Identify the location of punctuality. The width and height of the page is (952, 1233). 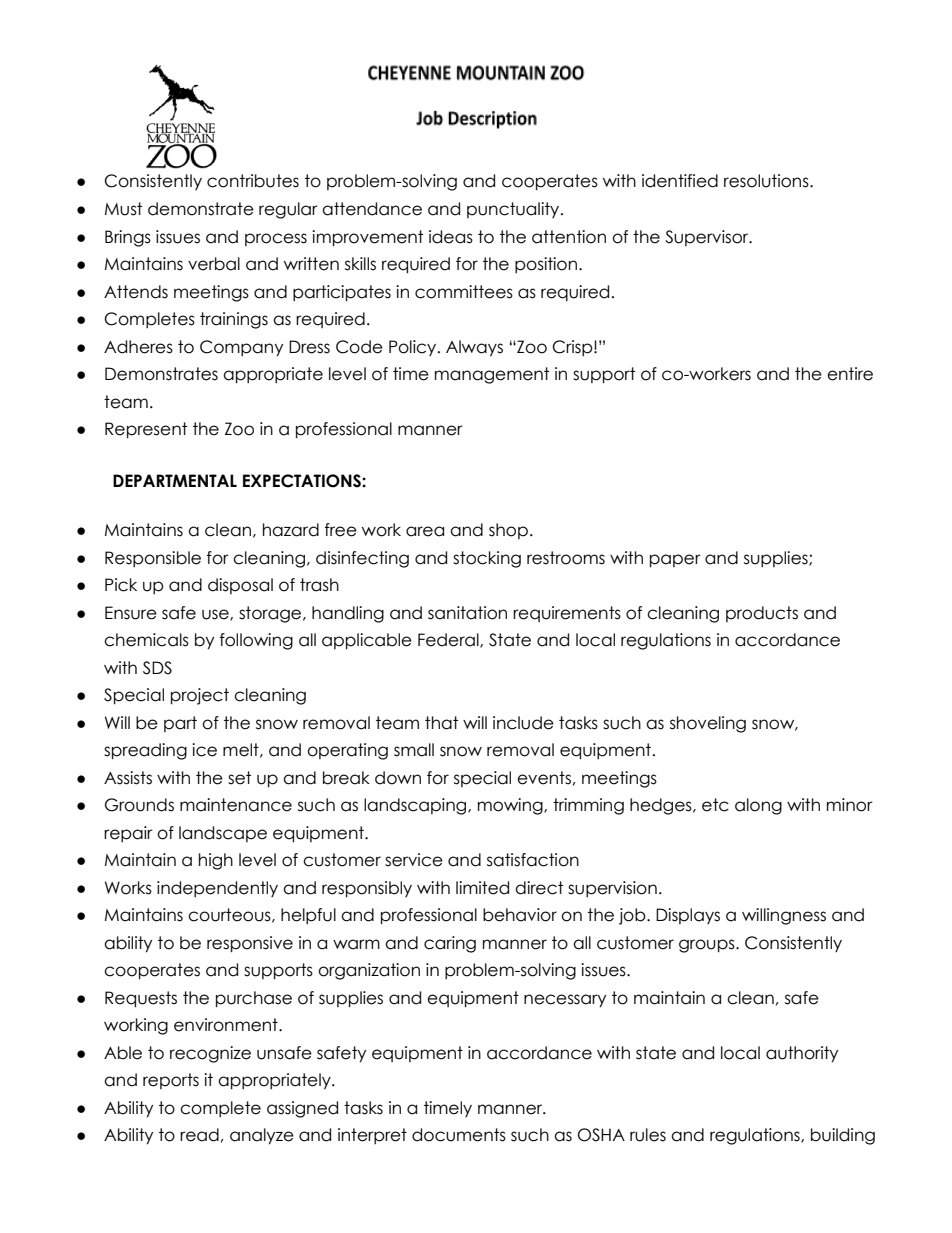
(514, 210).
